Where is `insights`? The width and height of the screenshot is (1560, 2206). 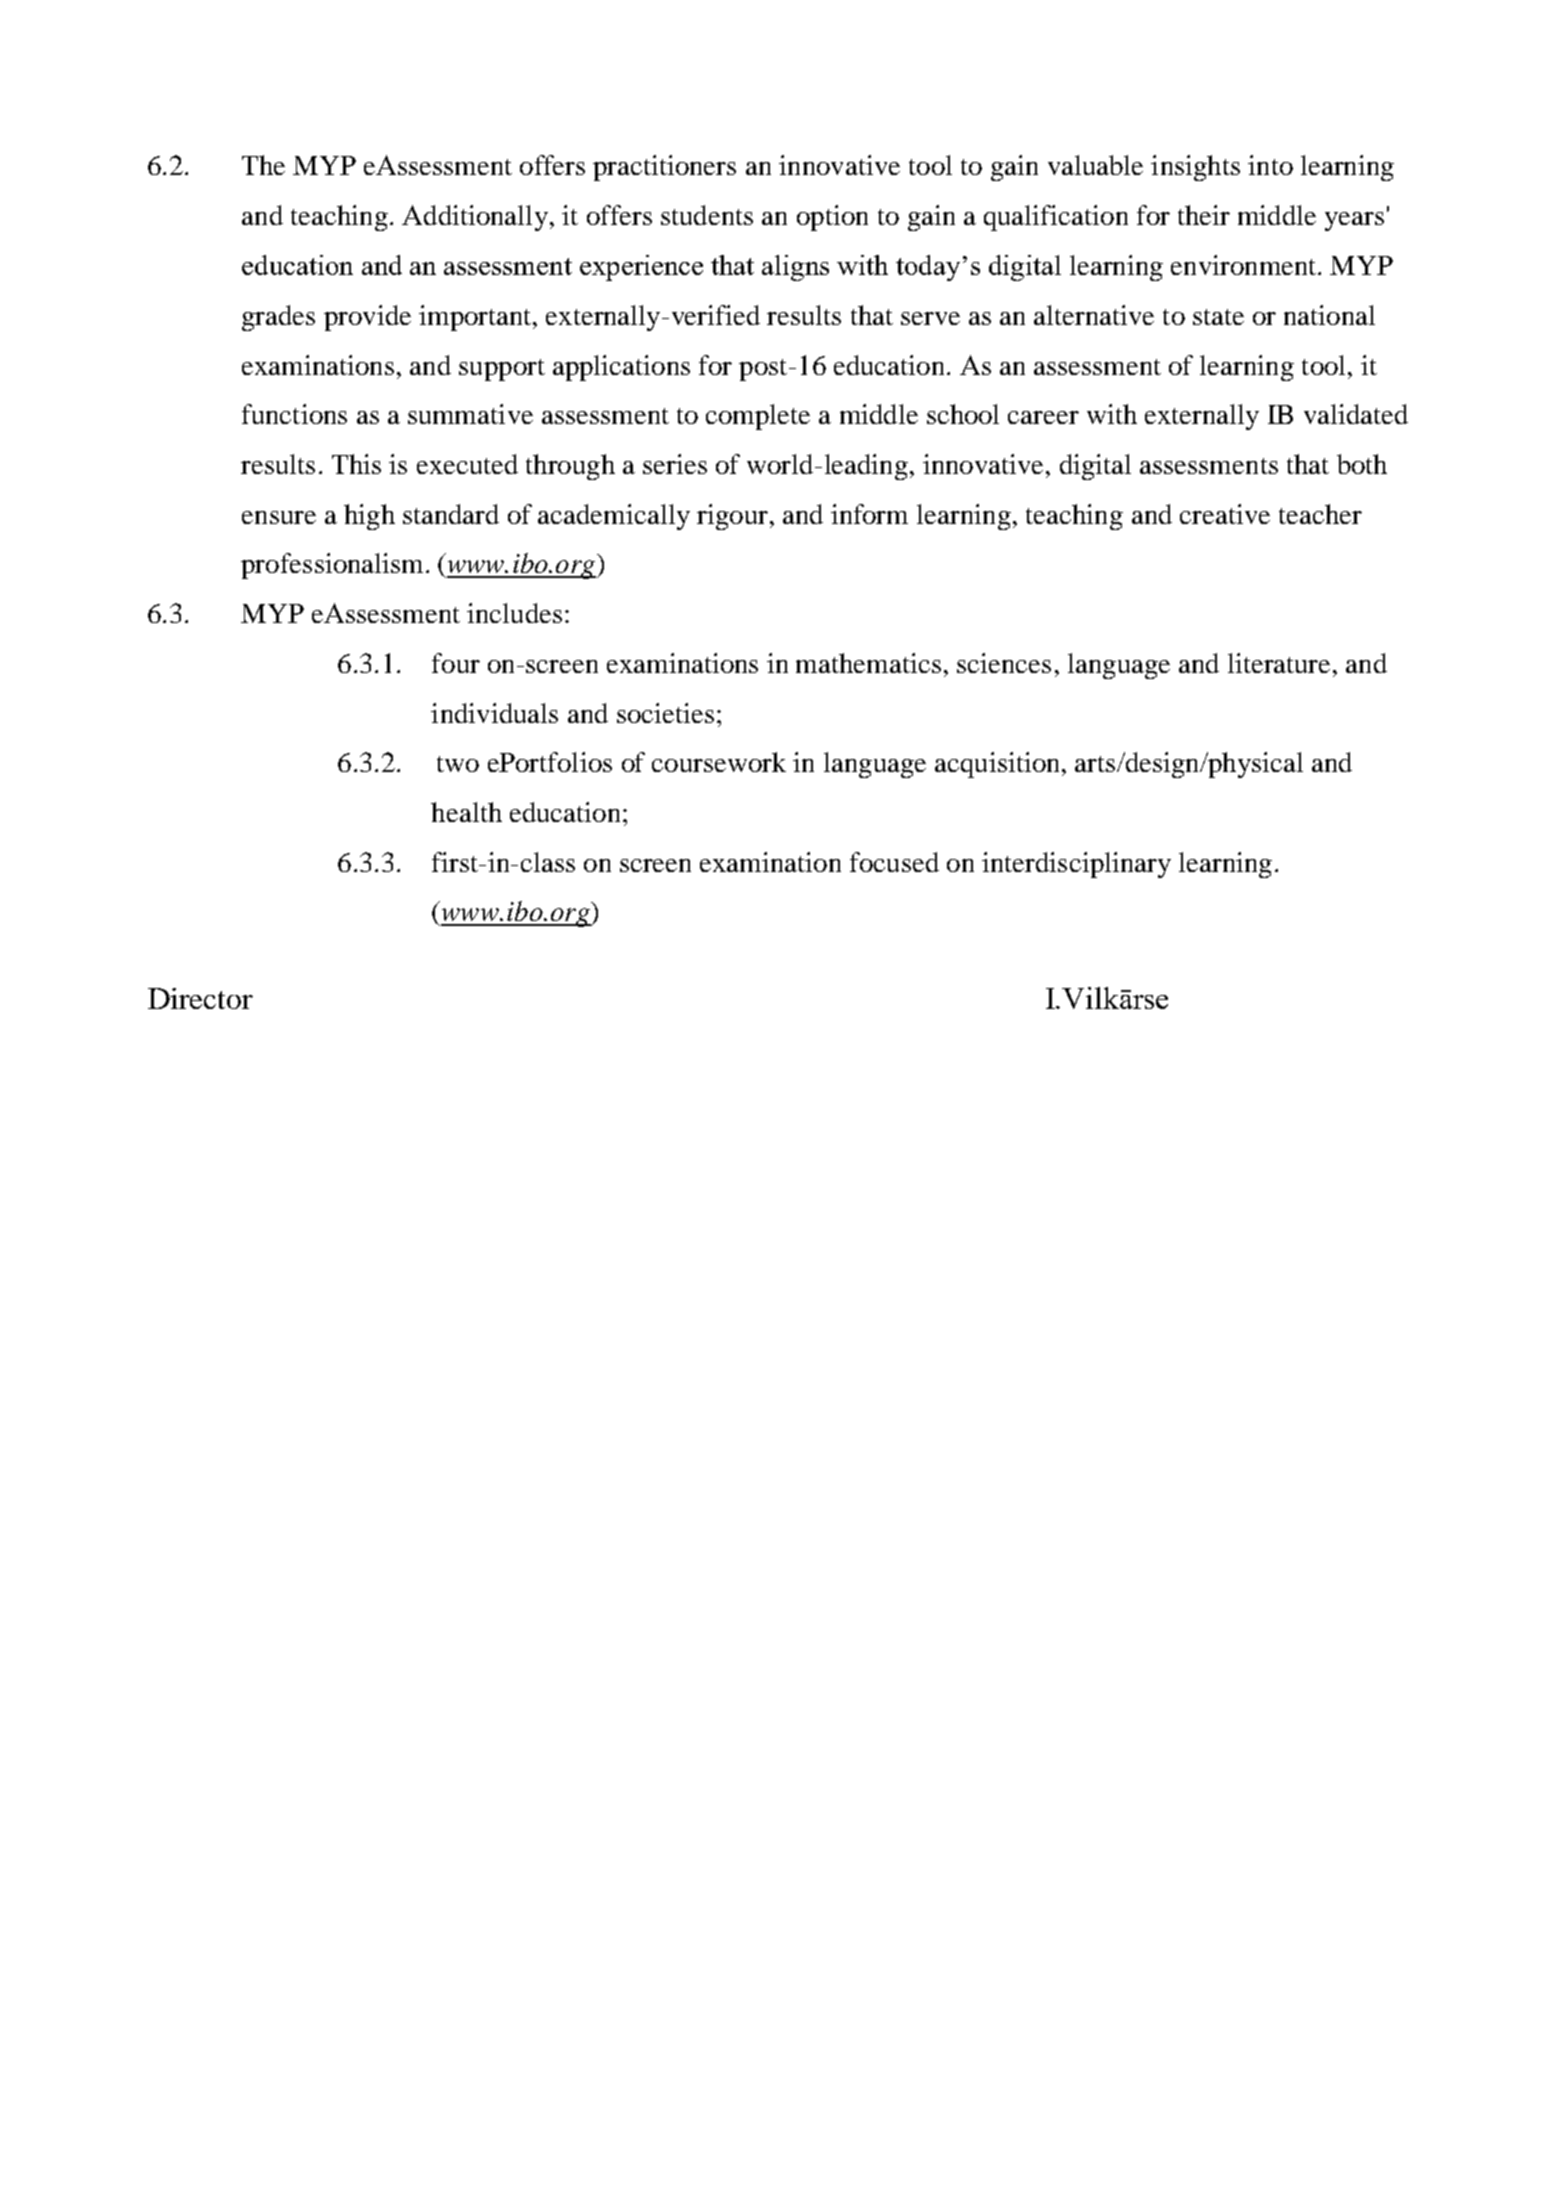 insights is located at coordinates (1195, 168).
